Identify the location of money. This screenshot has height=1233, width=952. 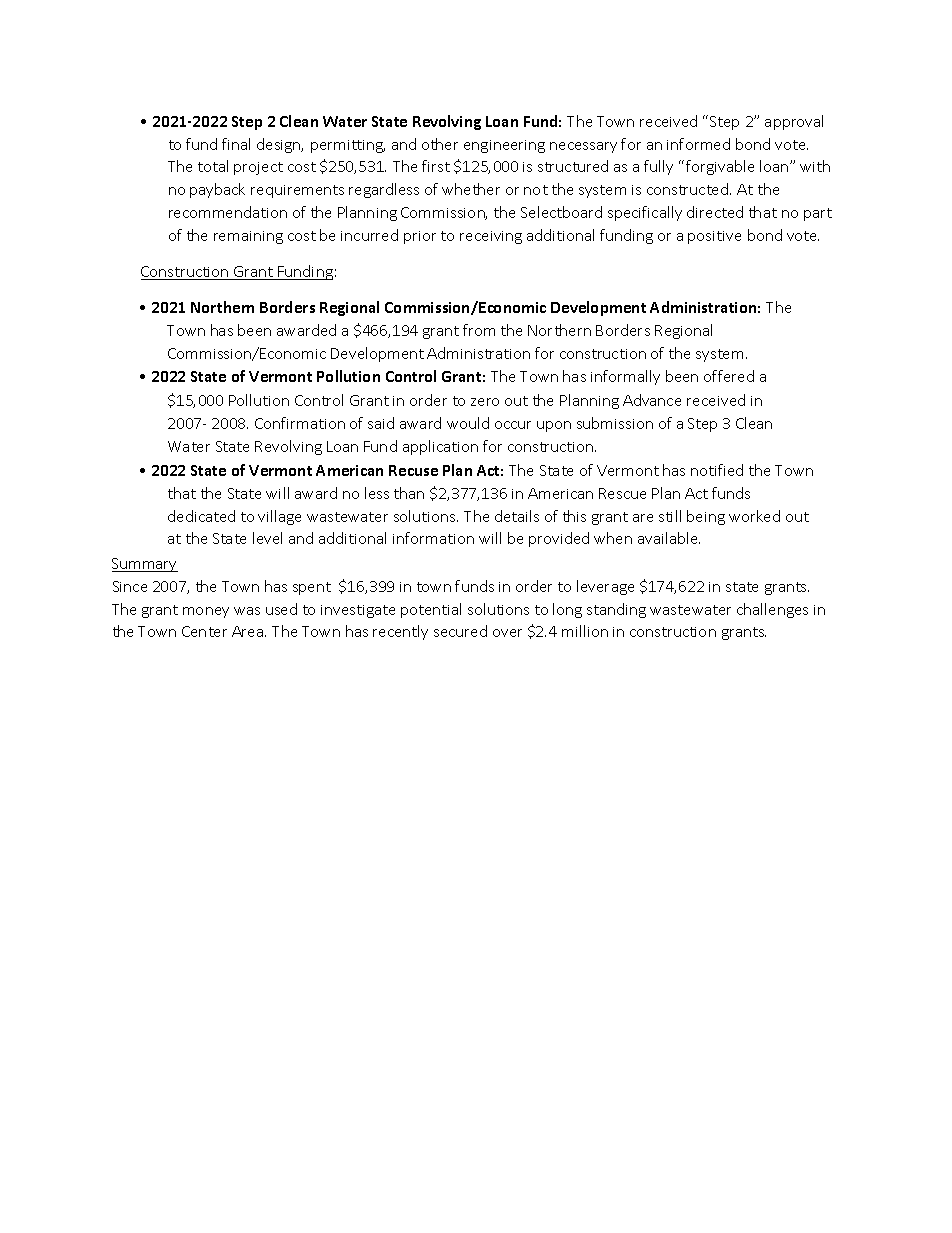
(206, 612).
